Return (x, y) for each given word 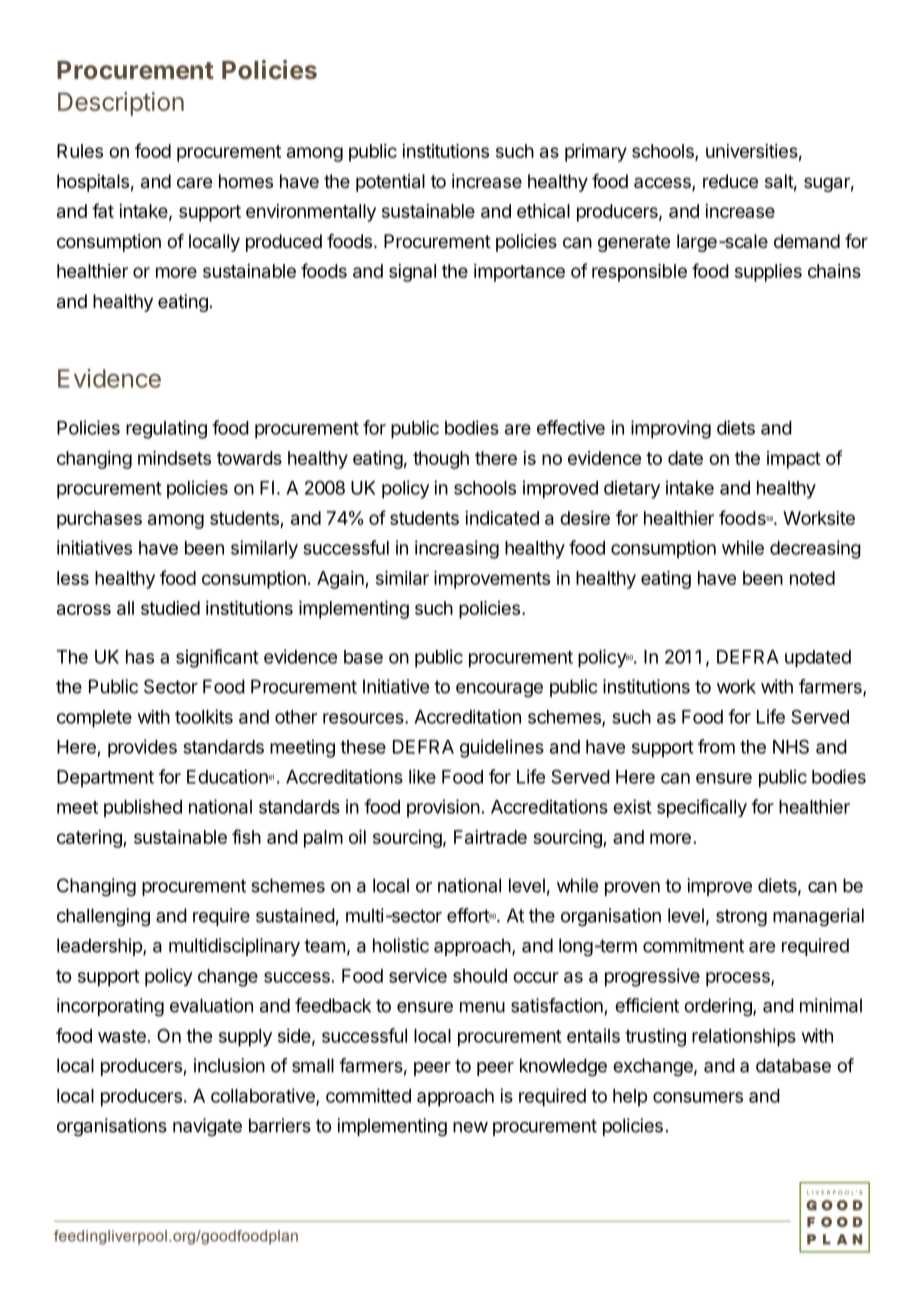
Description (121, 104)
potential (390, 183)
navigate (207, 1127)
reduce (730, 181)
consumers (698, 1097)
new (470, 1127)
